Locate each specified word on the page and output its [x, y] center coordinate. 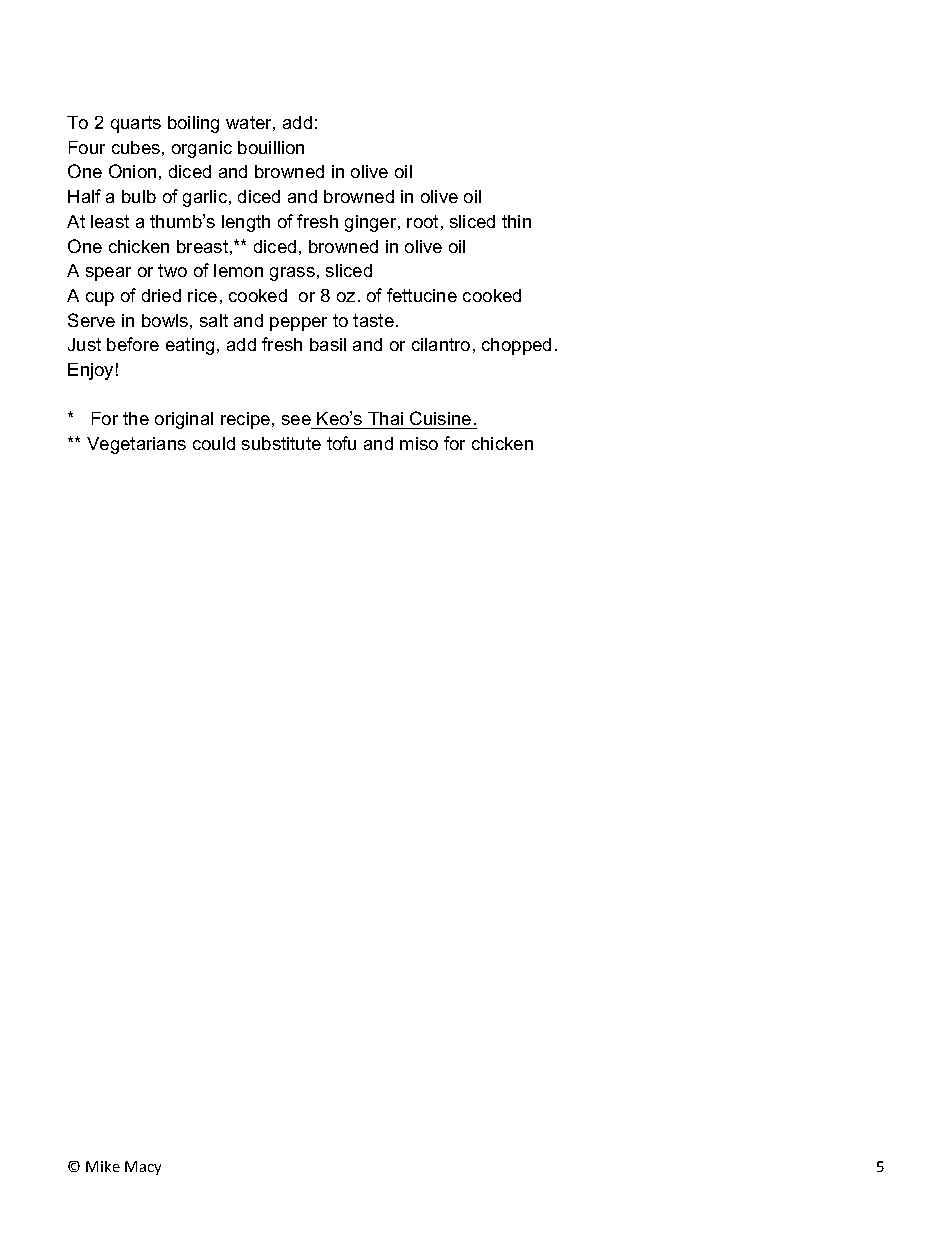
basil [328, 344]
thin [516, 221]
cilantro [441, 344]
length [246, 223]
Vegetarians [136, 445]
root [422, 221]
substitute [281, 443]
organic [202, 149]
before [133, 344]
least [110, 221]
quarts [136, 124]
